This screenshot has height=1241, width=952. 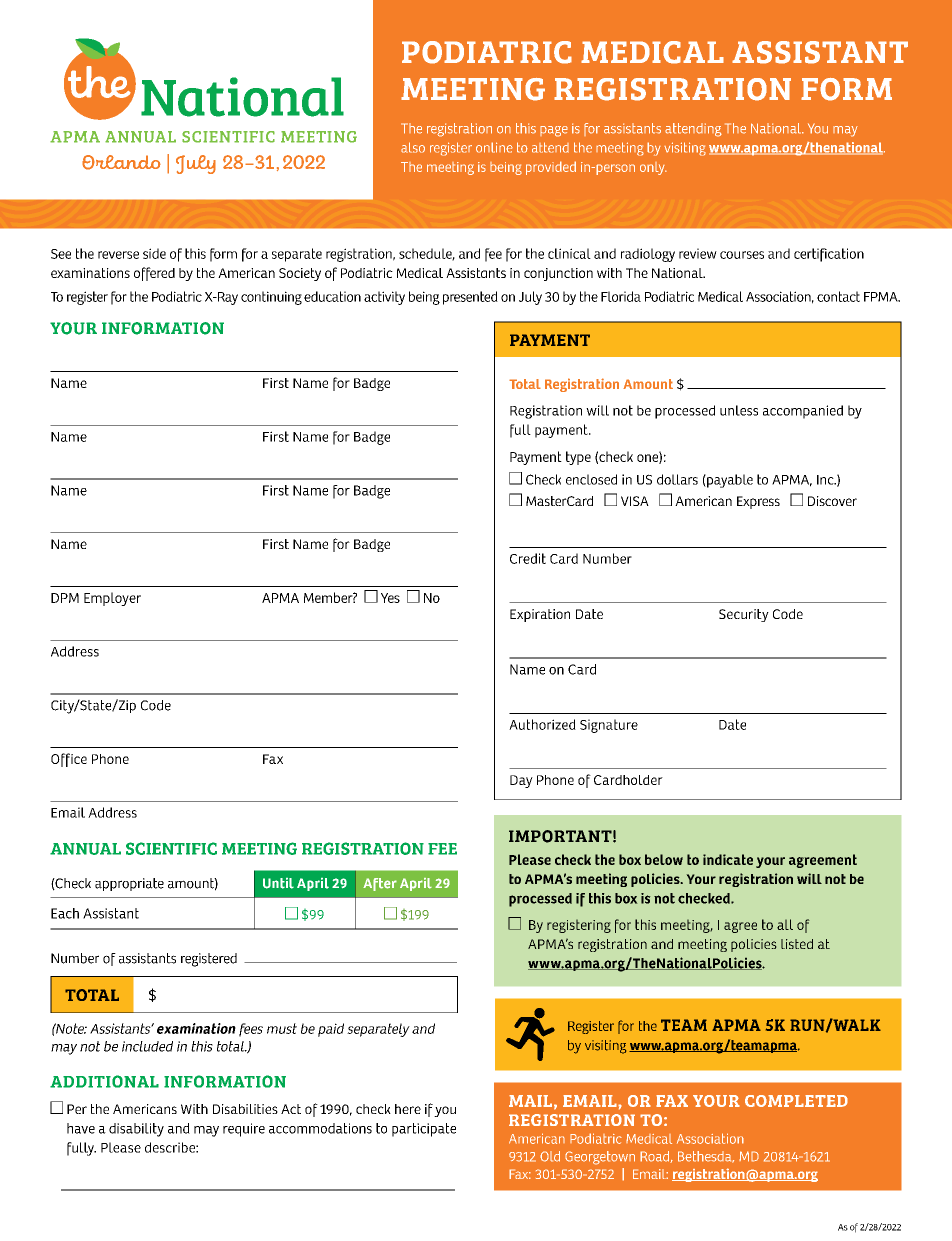 I want to click on unless, so click(x=739, y=410).
